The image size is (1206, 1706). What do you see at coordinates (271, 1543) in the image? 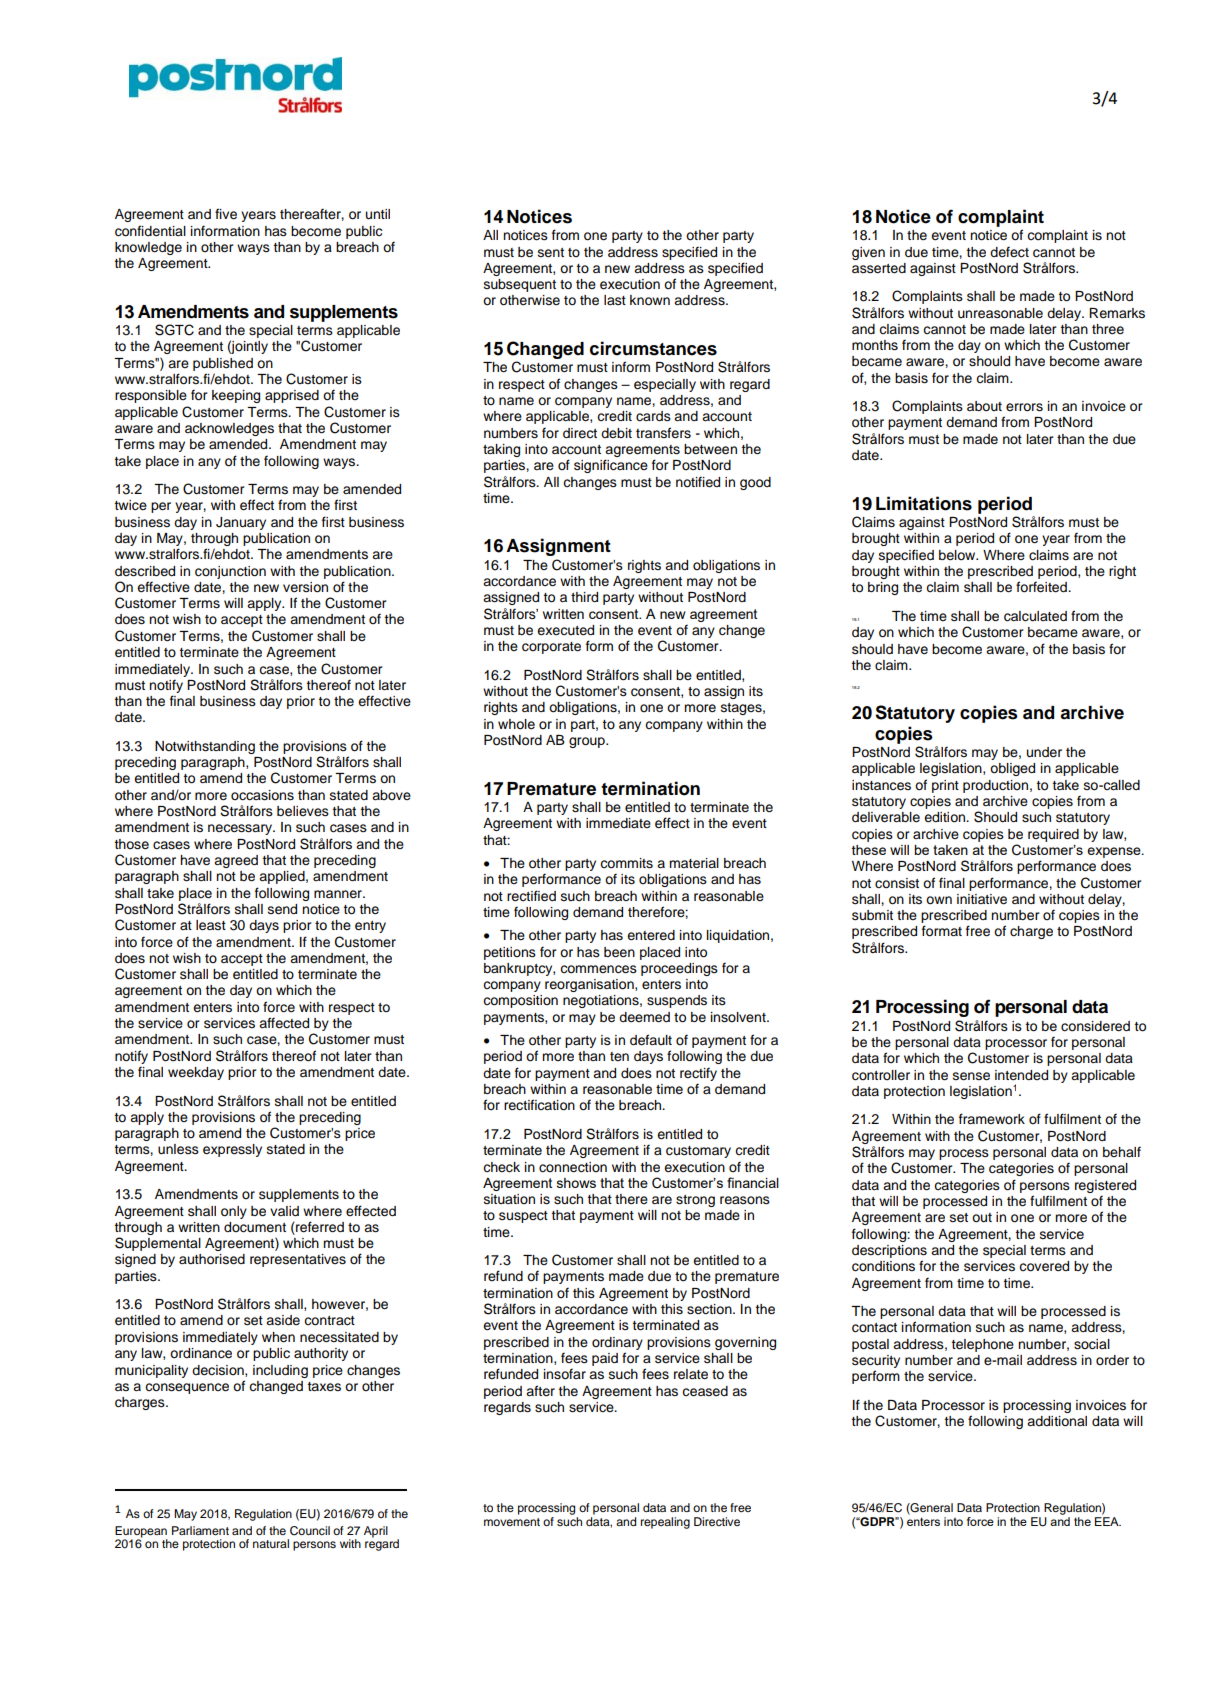
I see `natural` at bounding box center [271, 1543].
